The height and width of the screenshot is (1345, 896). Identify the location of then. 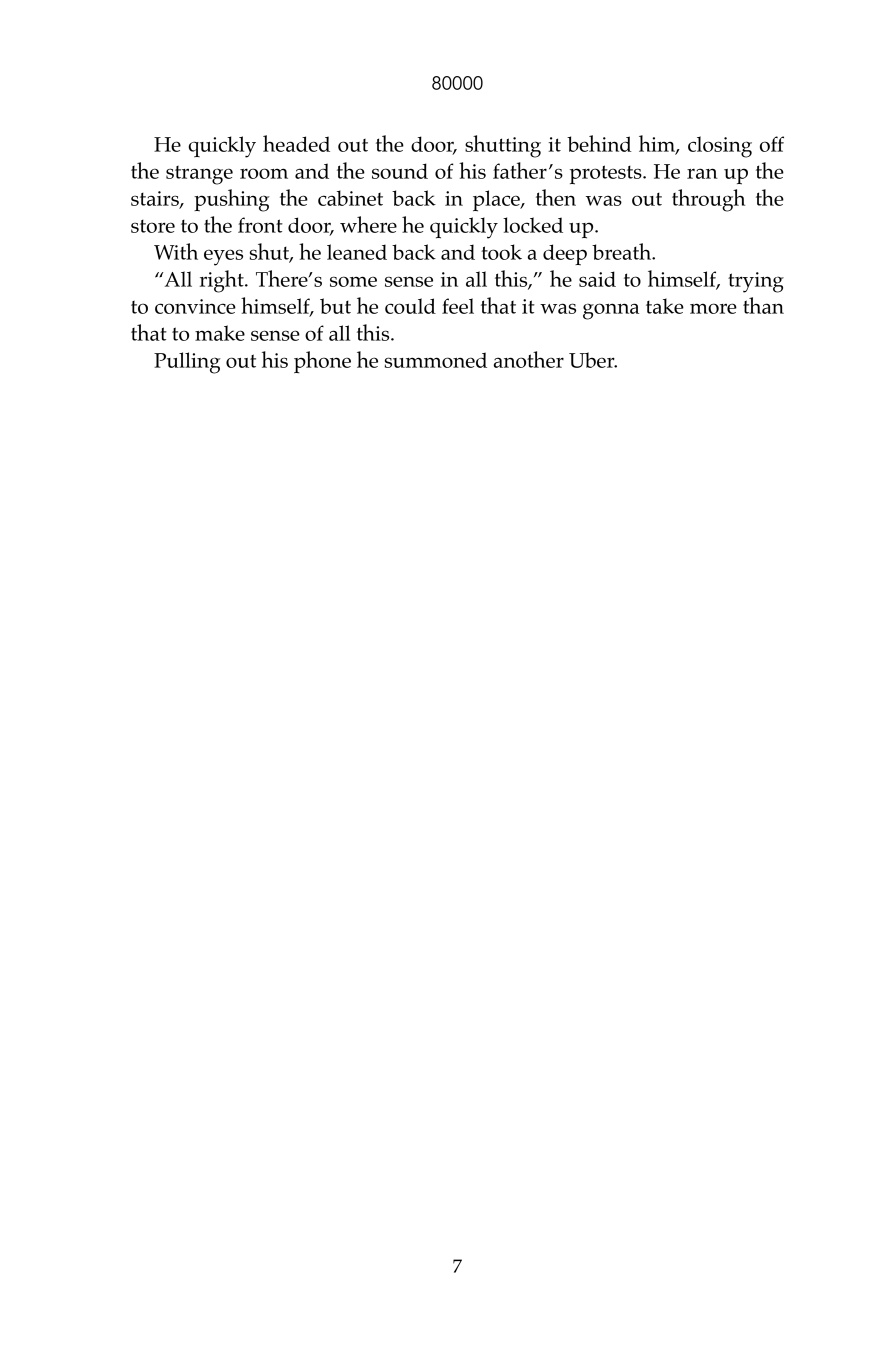
(556, 197).
